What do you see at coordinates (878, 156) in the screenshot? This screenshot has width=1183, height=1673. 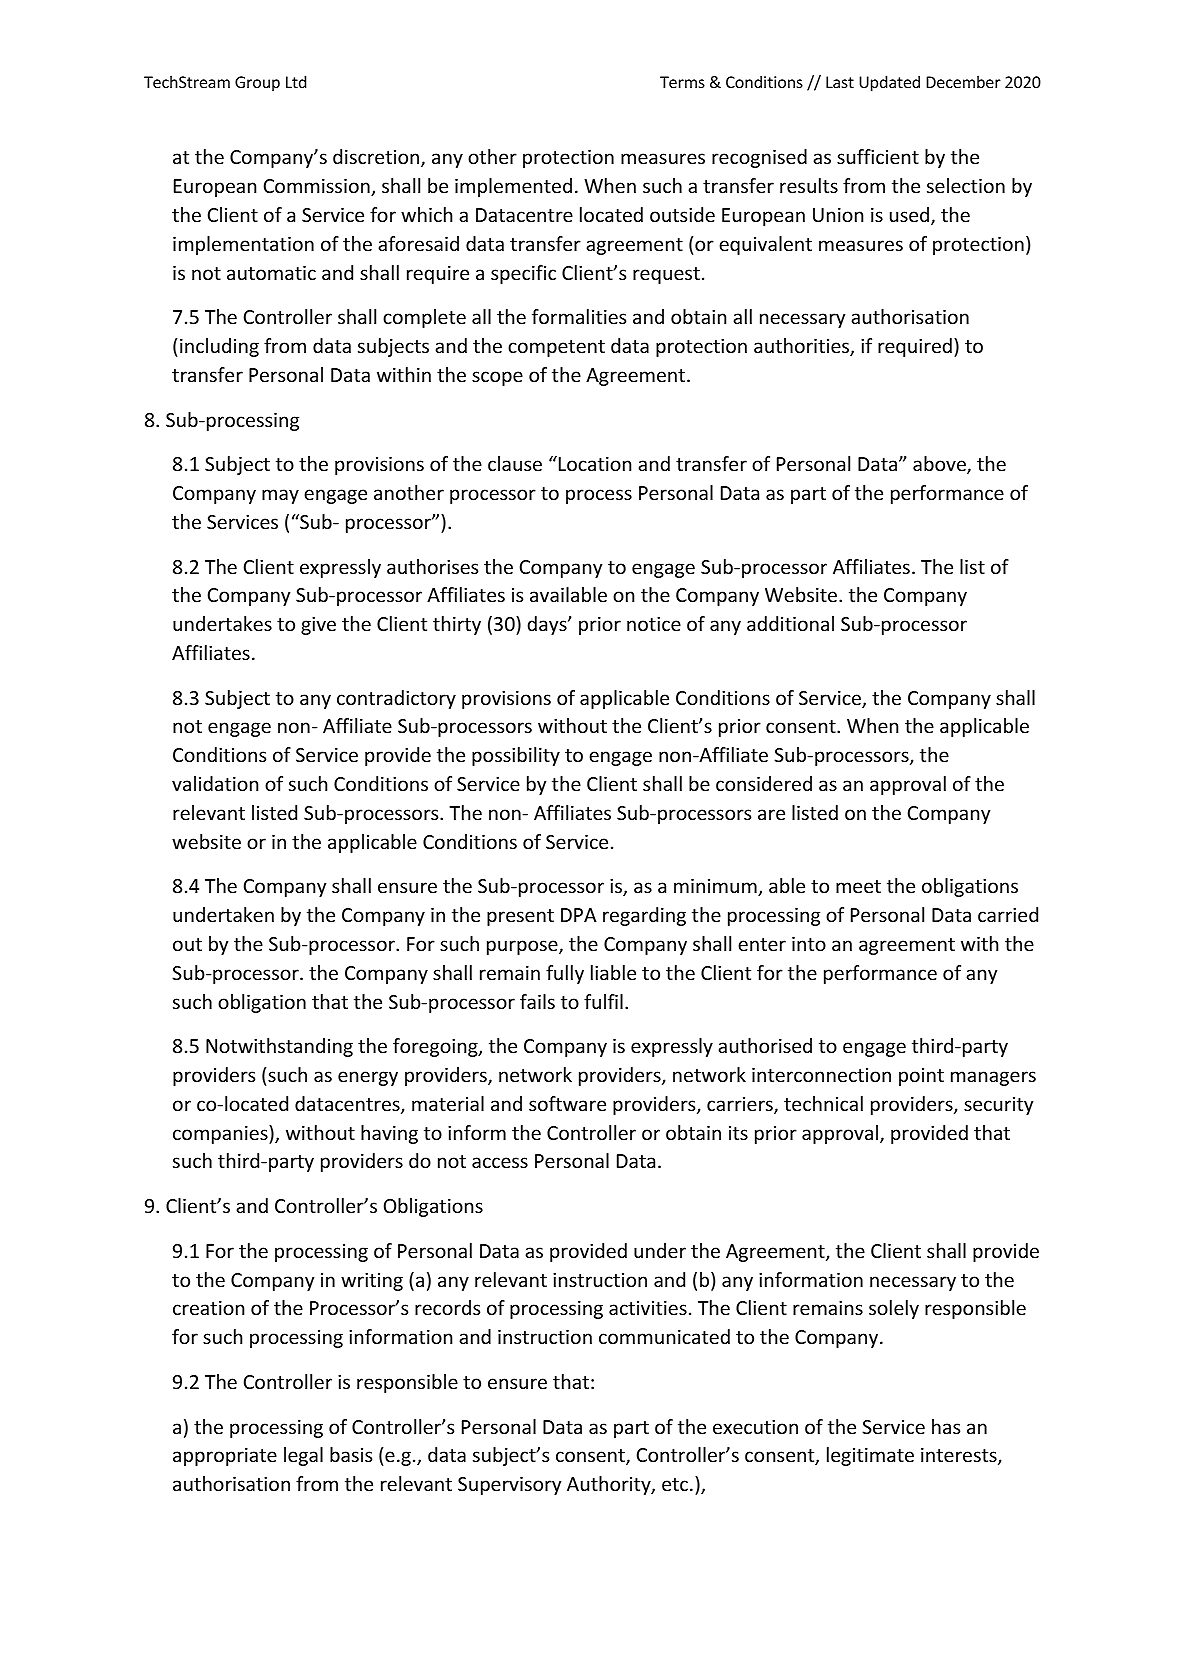 I see `sufficient` at bounding box center [878, 156].
